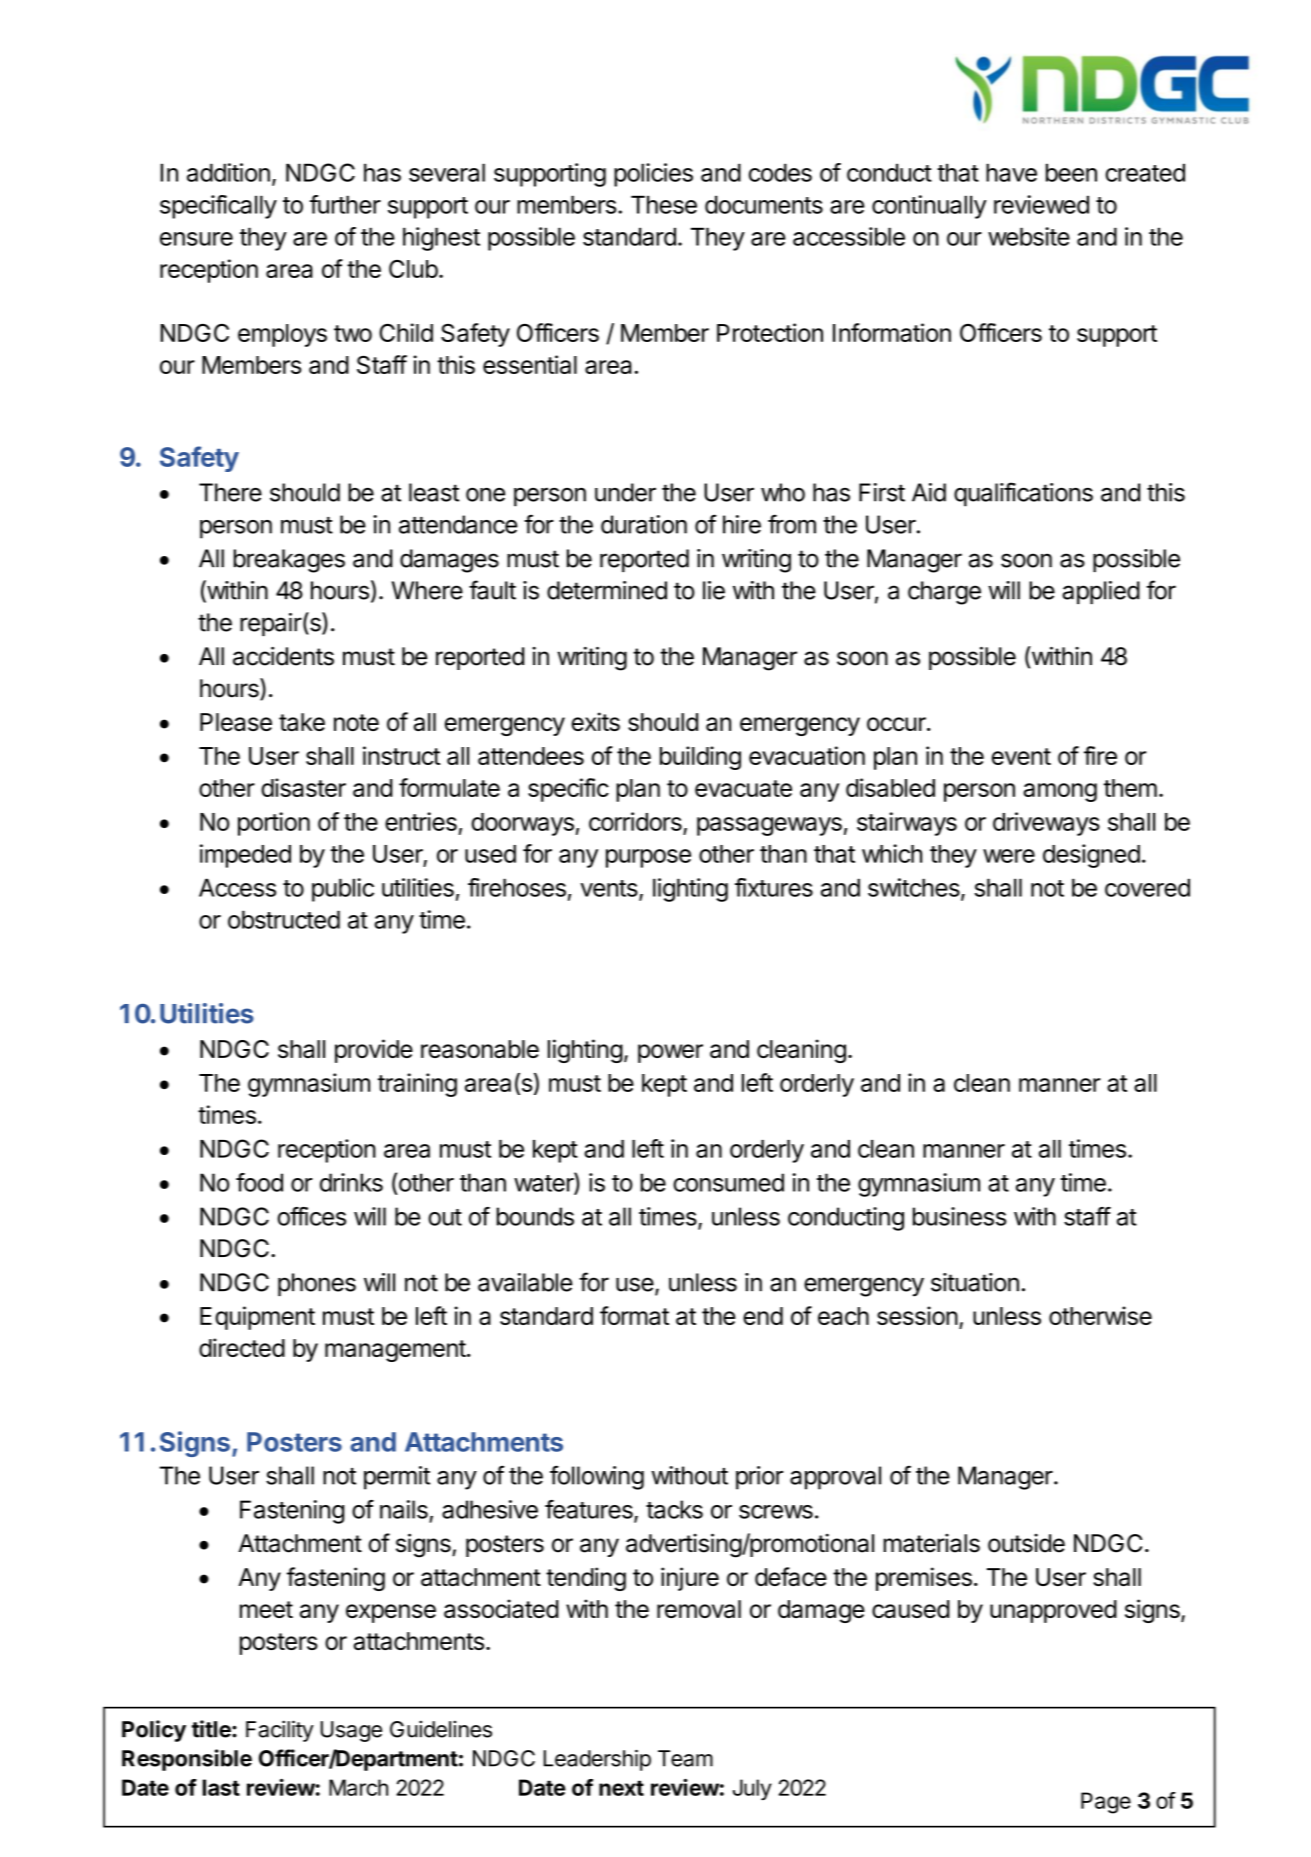 This screenshot has width=1311, height=1857. Describe the element at coordinates (1009, 856) in the screenshot. I see `were` at that location.
